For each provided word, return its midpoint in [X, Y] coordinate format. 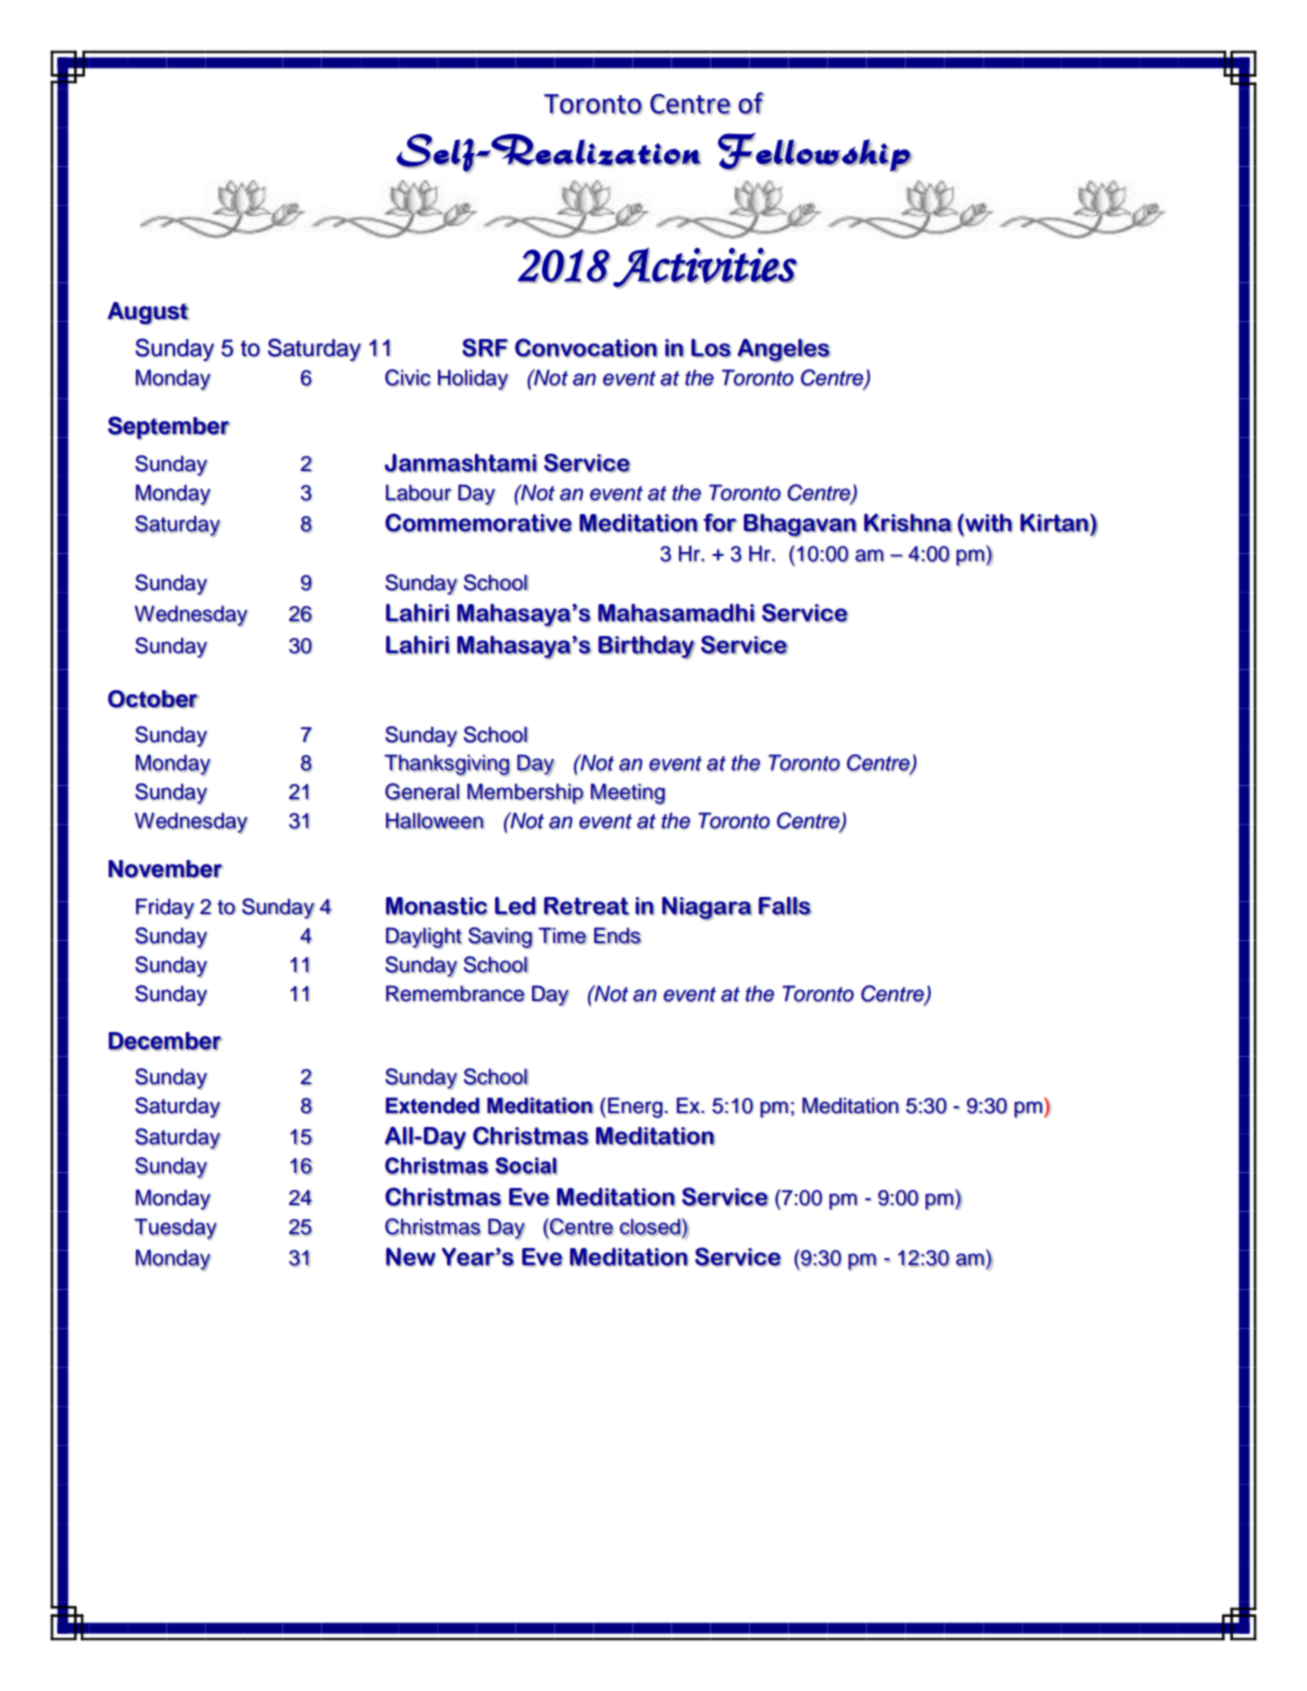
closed [650, 1227]
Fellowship [815, 152]
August [148, 313]
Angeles [784, 350]
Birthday [646, 647]
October [153, 699]
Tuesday [175, 1229]
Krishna [908, 523]
